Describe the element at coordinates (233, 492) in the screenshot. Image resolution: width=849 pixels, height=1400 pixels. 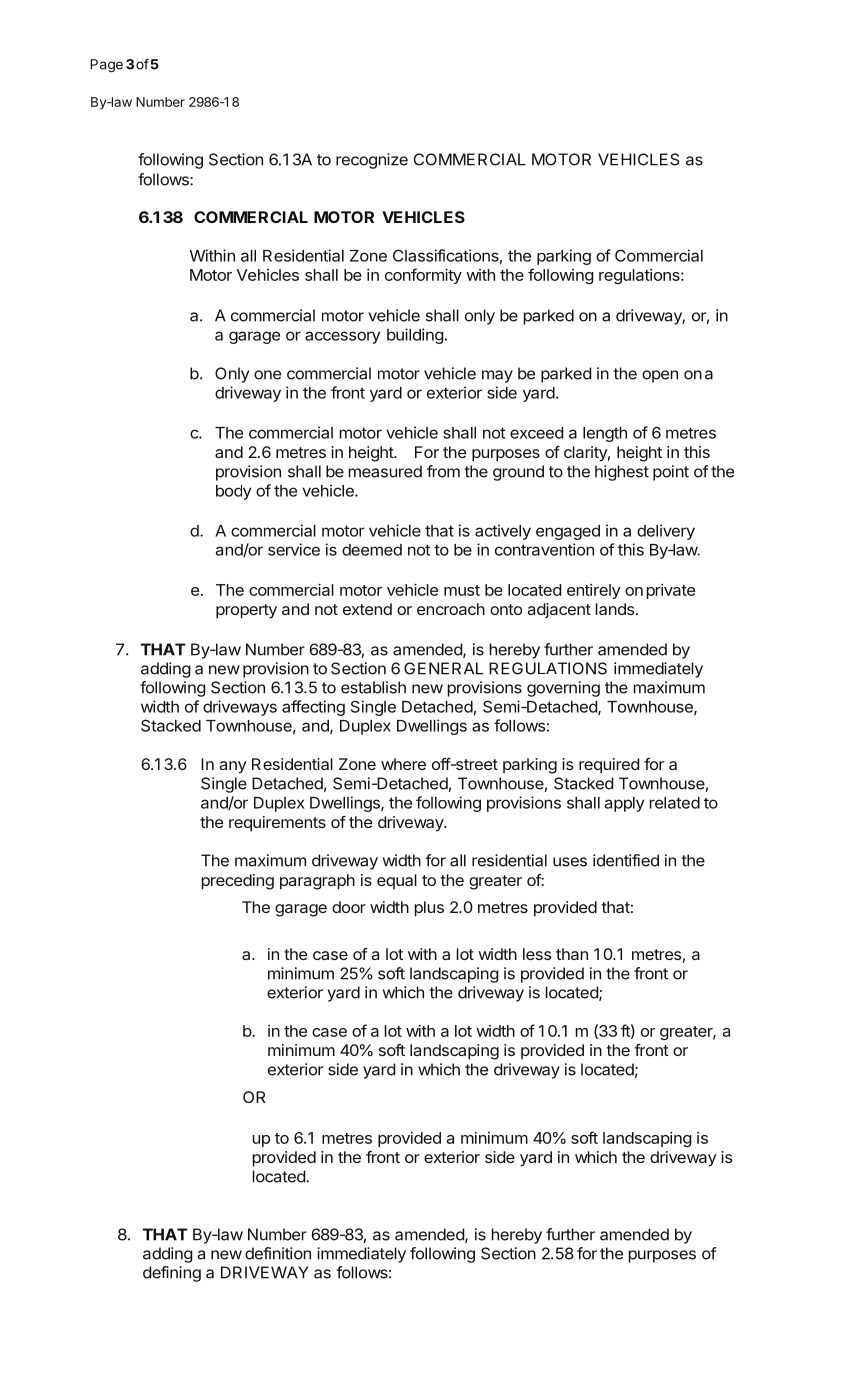
I see `body` at that location.
